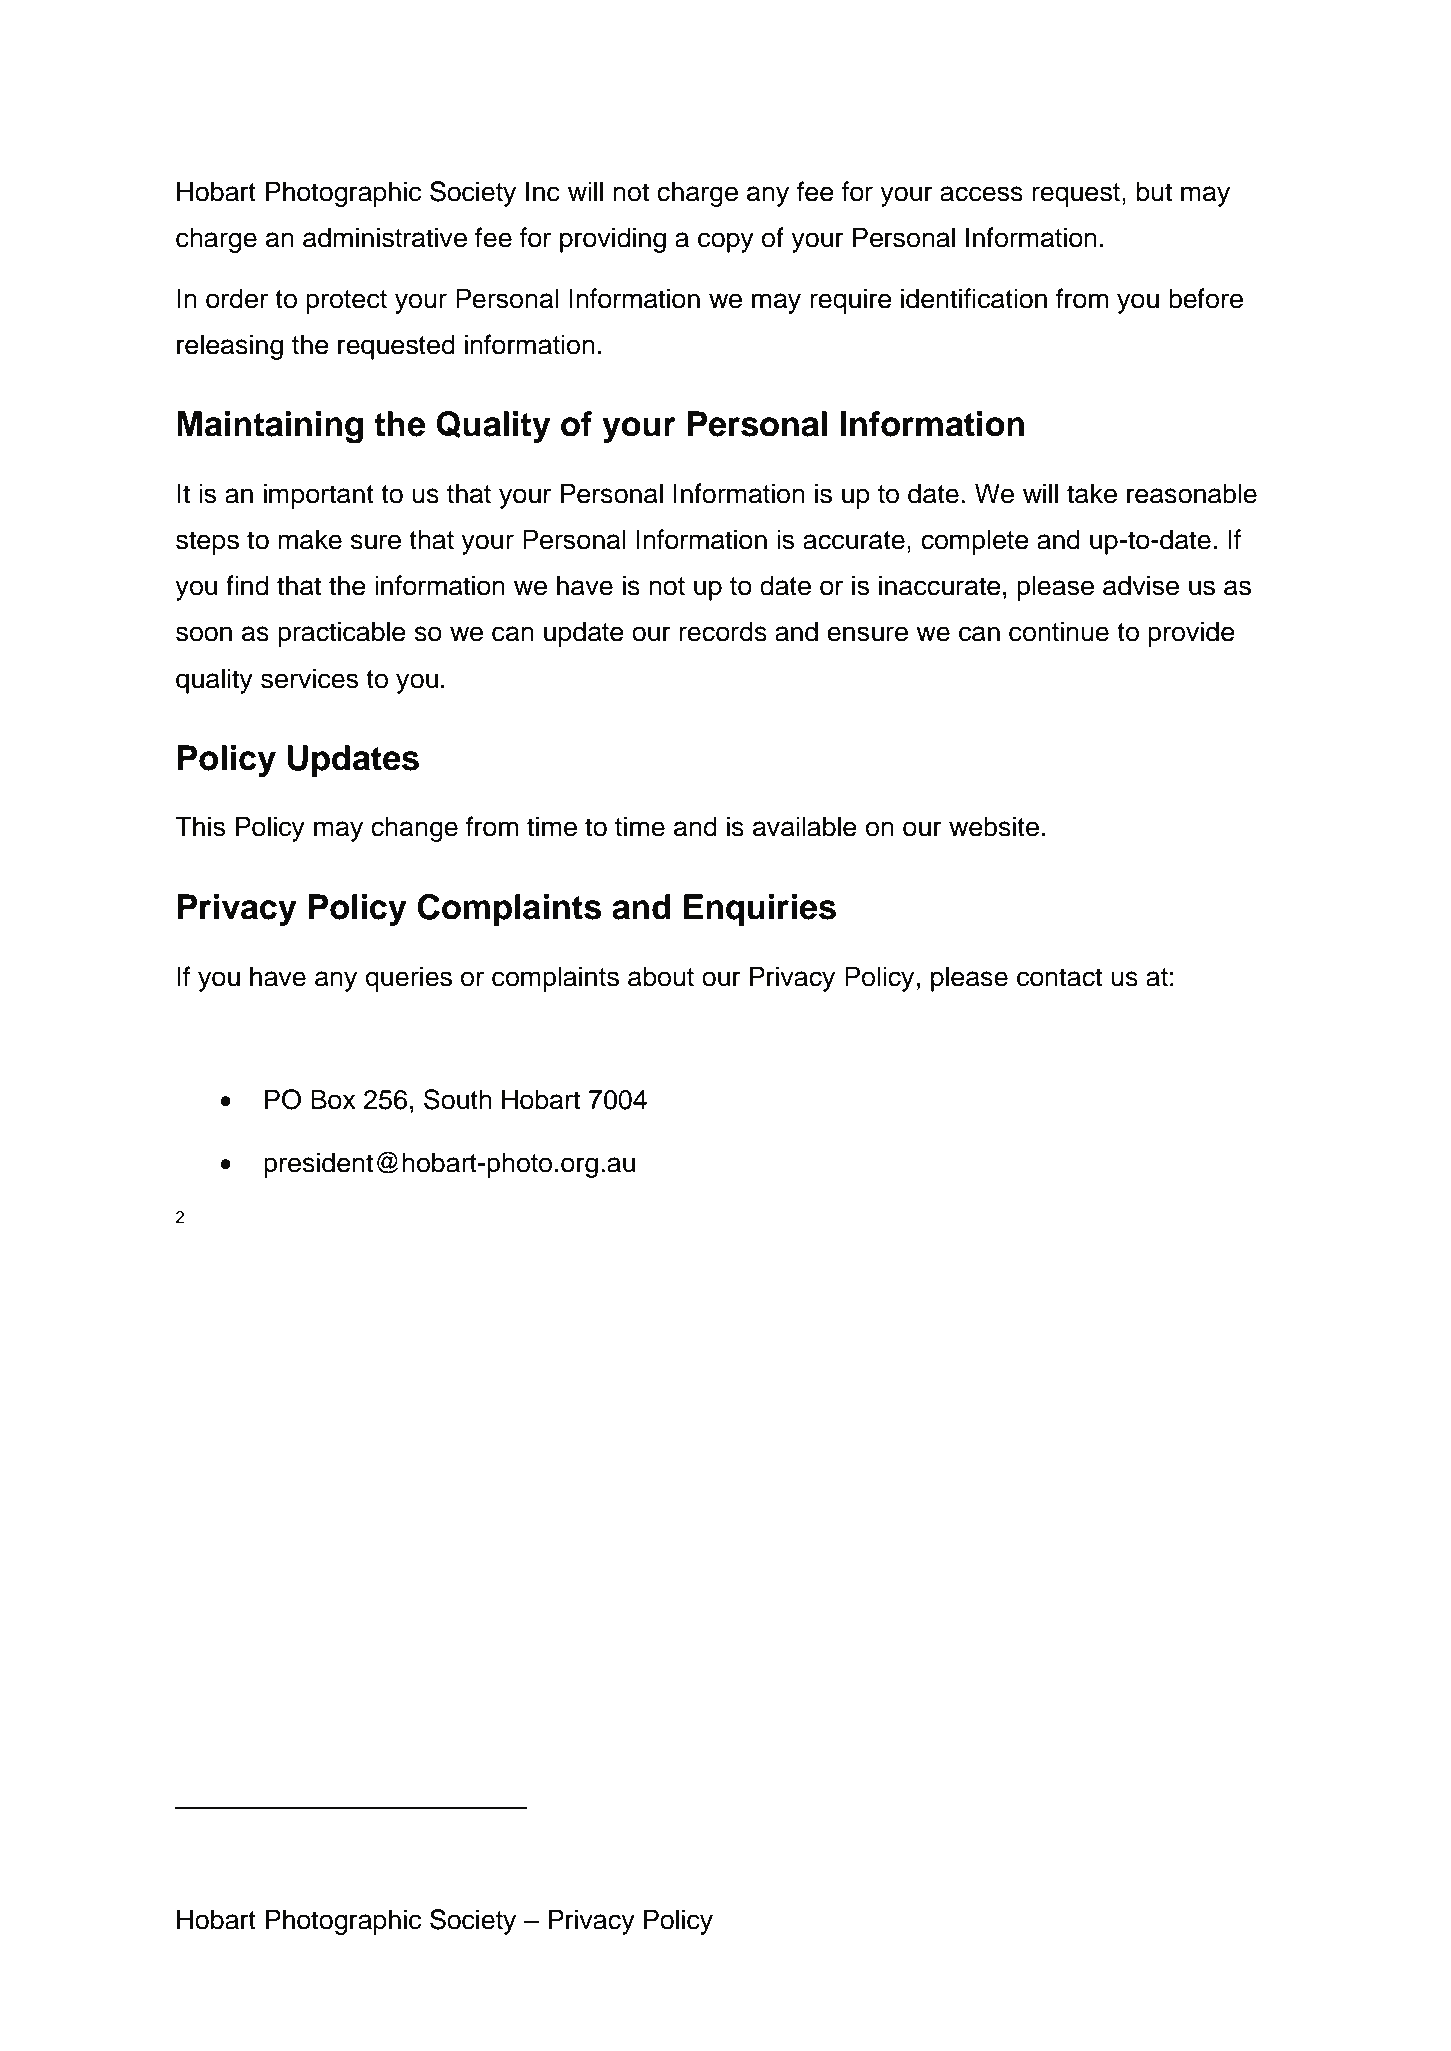 The height and width of the document is (2051, 1451). I want to click on administrative, so click(385, 237).
